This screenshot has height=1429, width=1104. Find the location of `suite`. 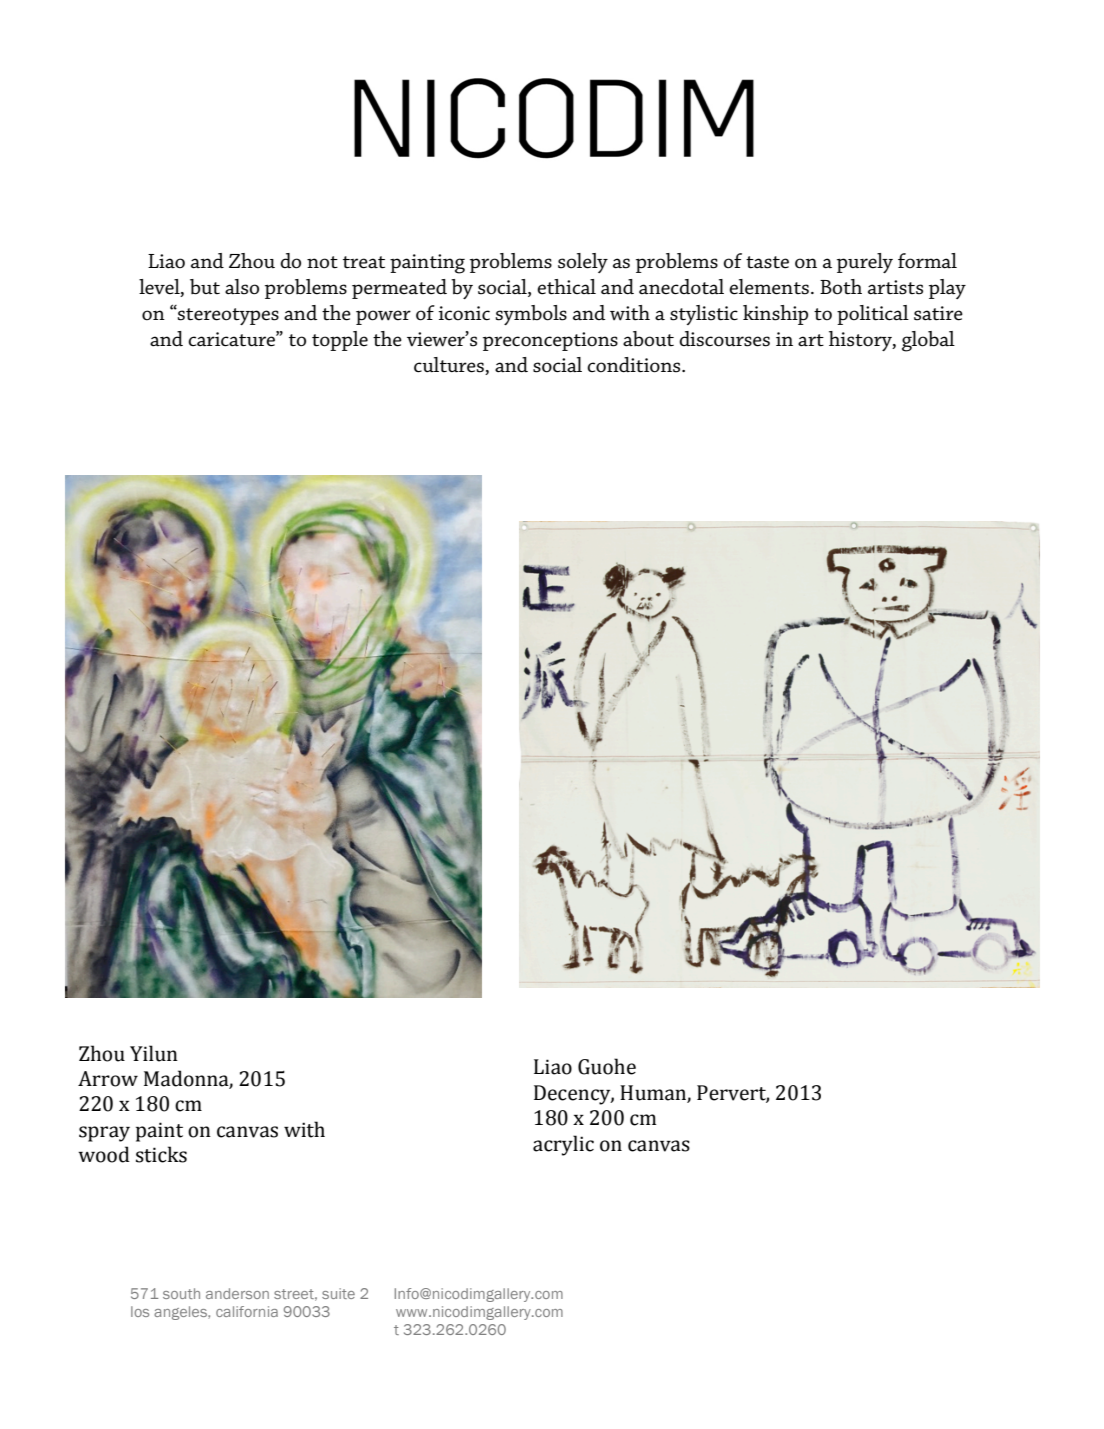

suite is located at coordinates (338, 1293).
